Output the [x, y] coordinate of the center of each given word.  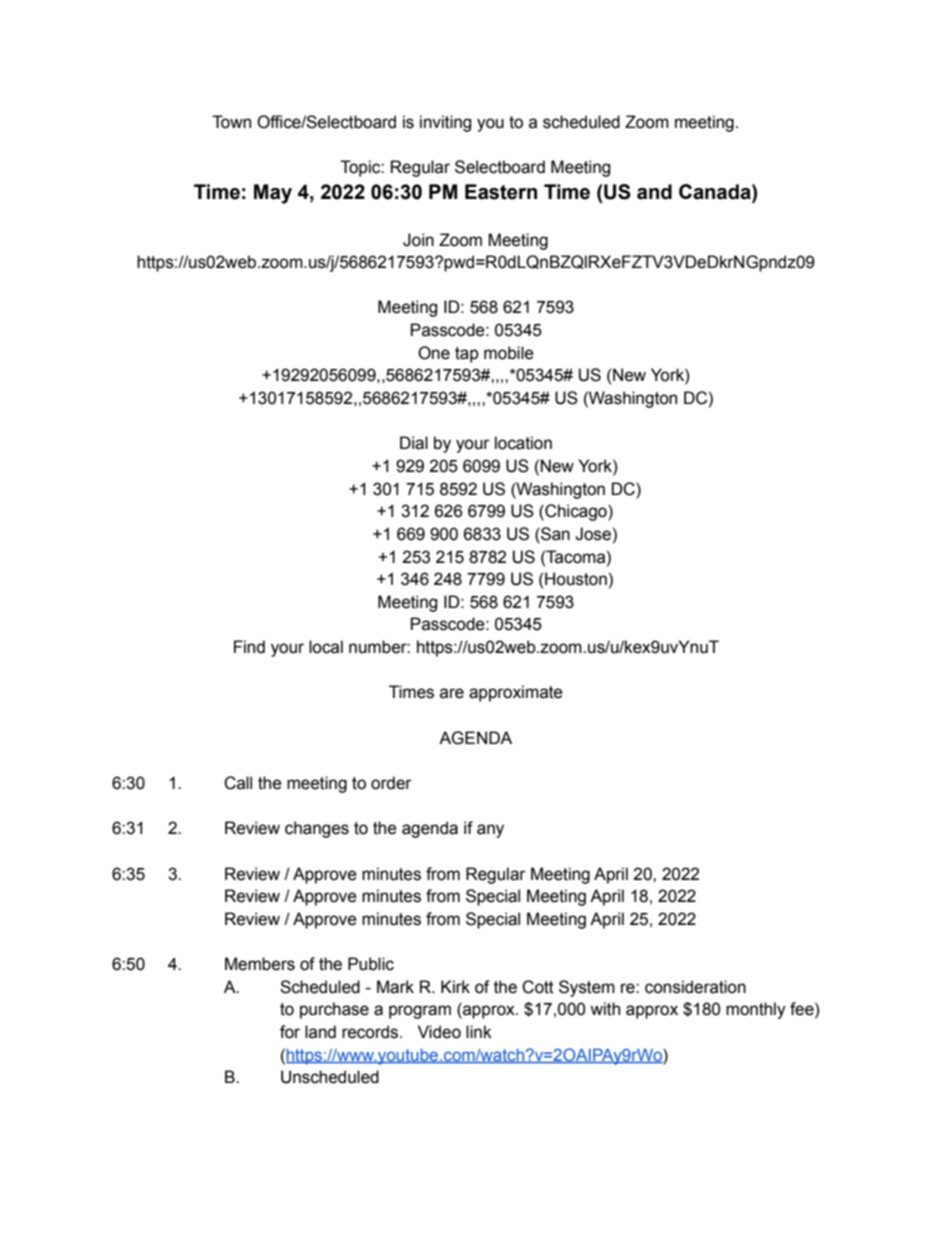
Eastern [501, 192]
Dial [414, 443]
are [452, 693]
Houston [576, 579]
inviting [445, 123]
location [523, 443]
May [273, 194]
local [326, 647]
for [290, 1032]
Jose [593, 534]
